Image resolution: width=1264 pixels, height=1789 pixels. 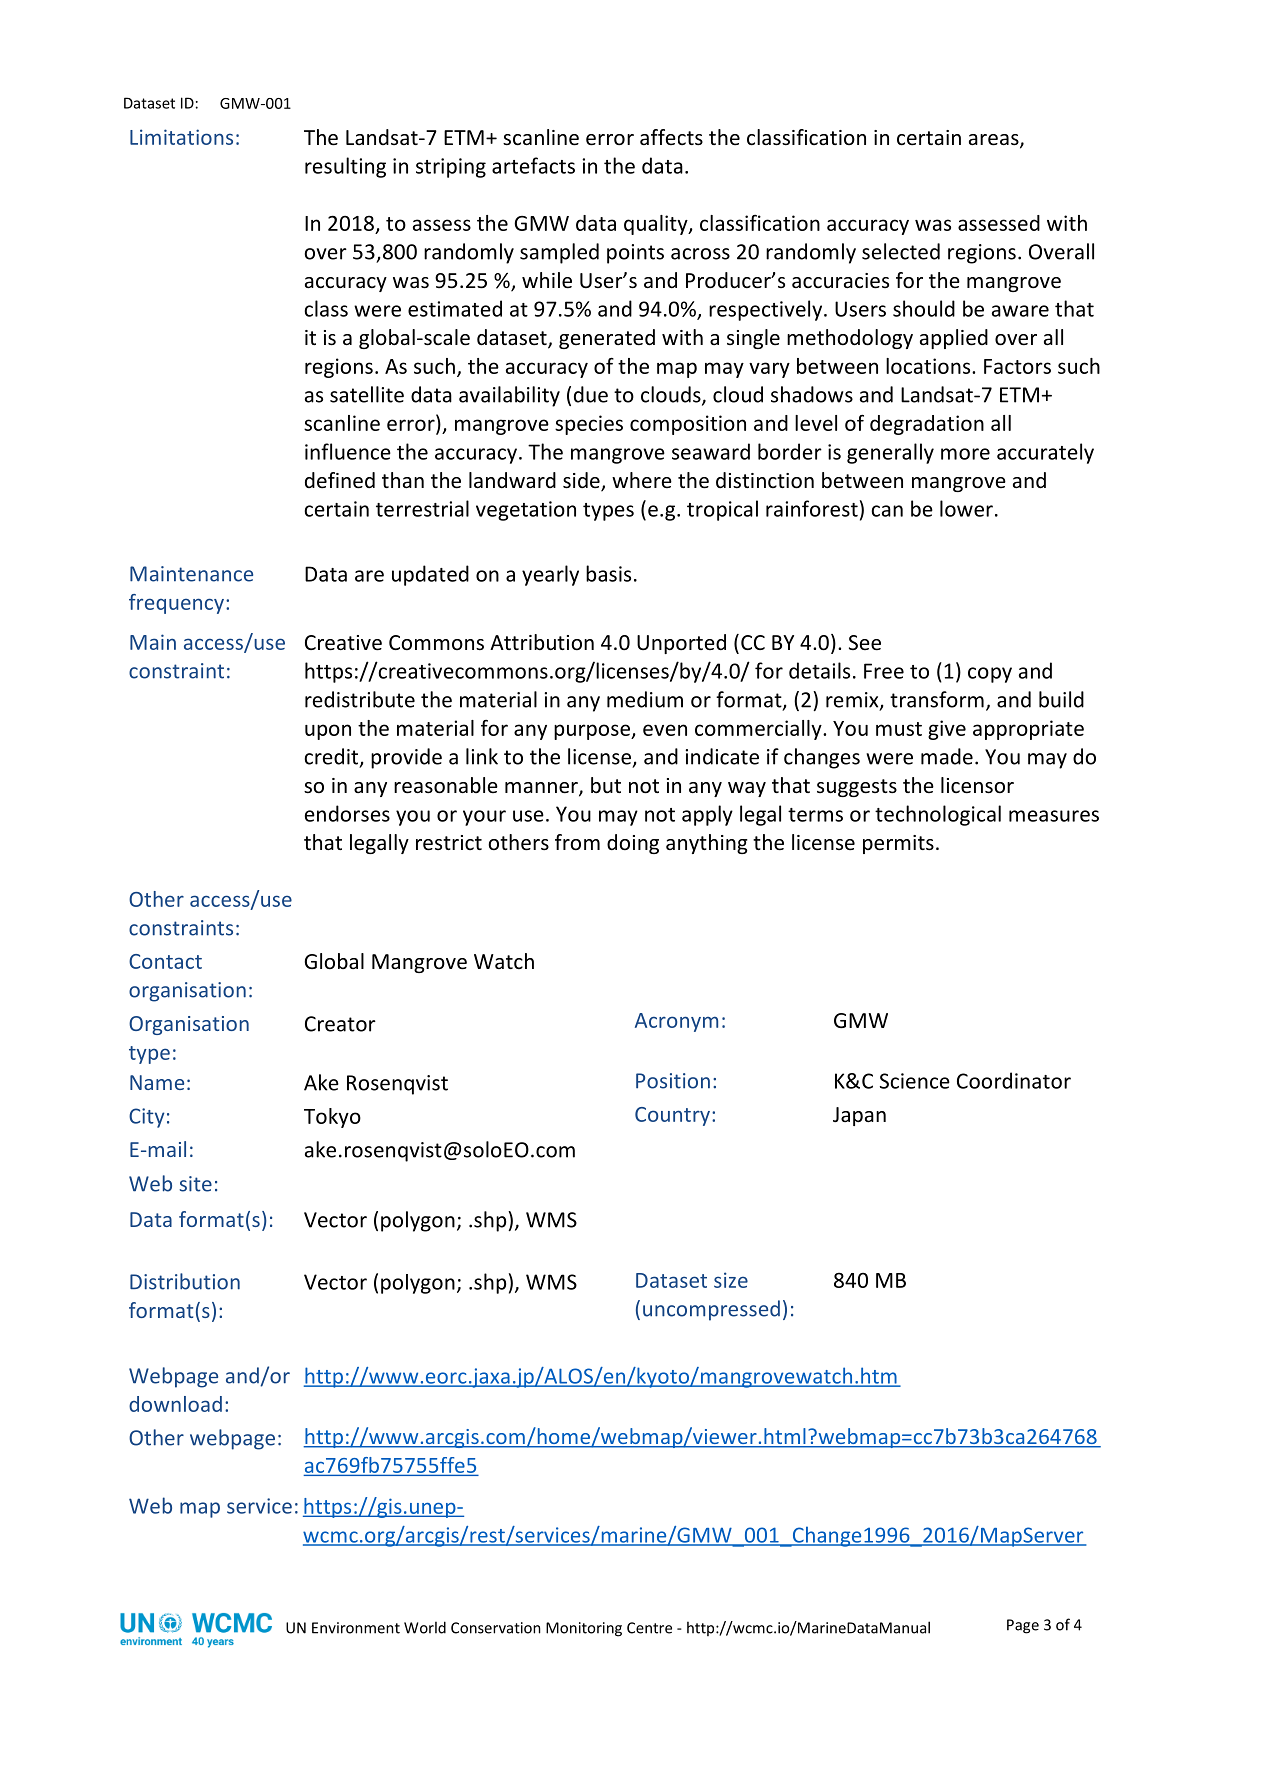 I want to click on endorses, so click(x=347, y=813).
